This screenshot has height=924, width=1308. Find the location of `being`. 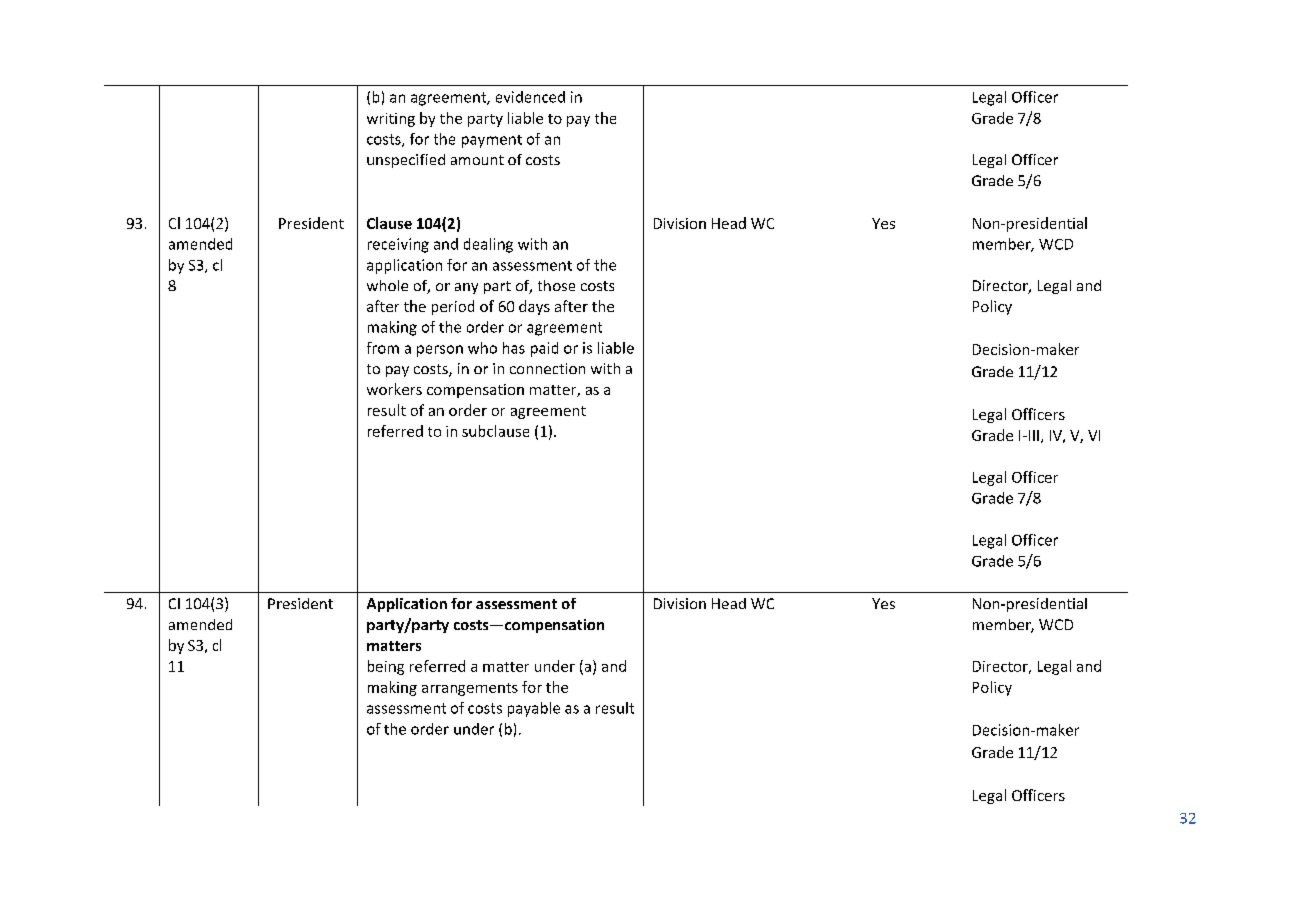

being is located at coordinates (386, 667).
